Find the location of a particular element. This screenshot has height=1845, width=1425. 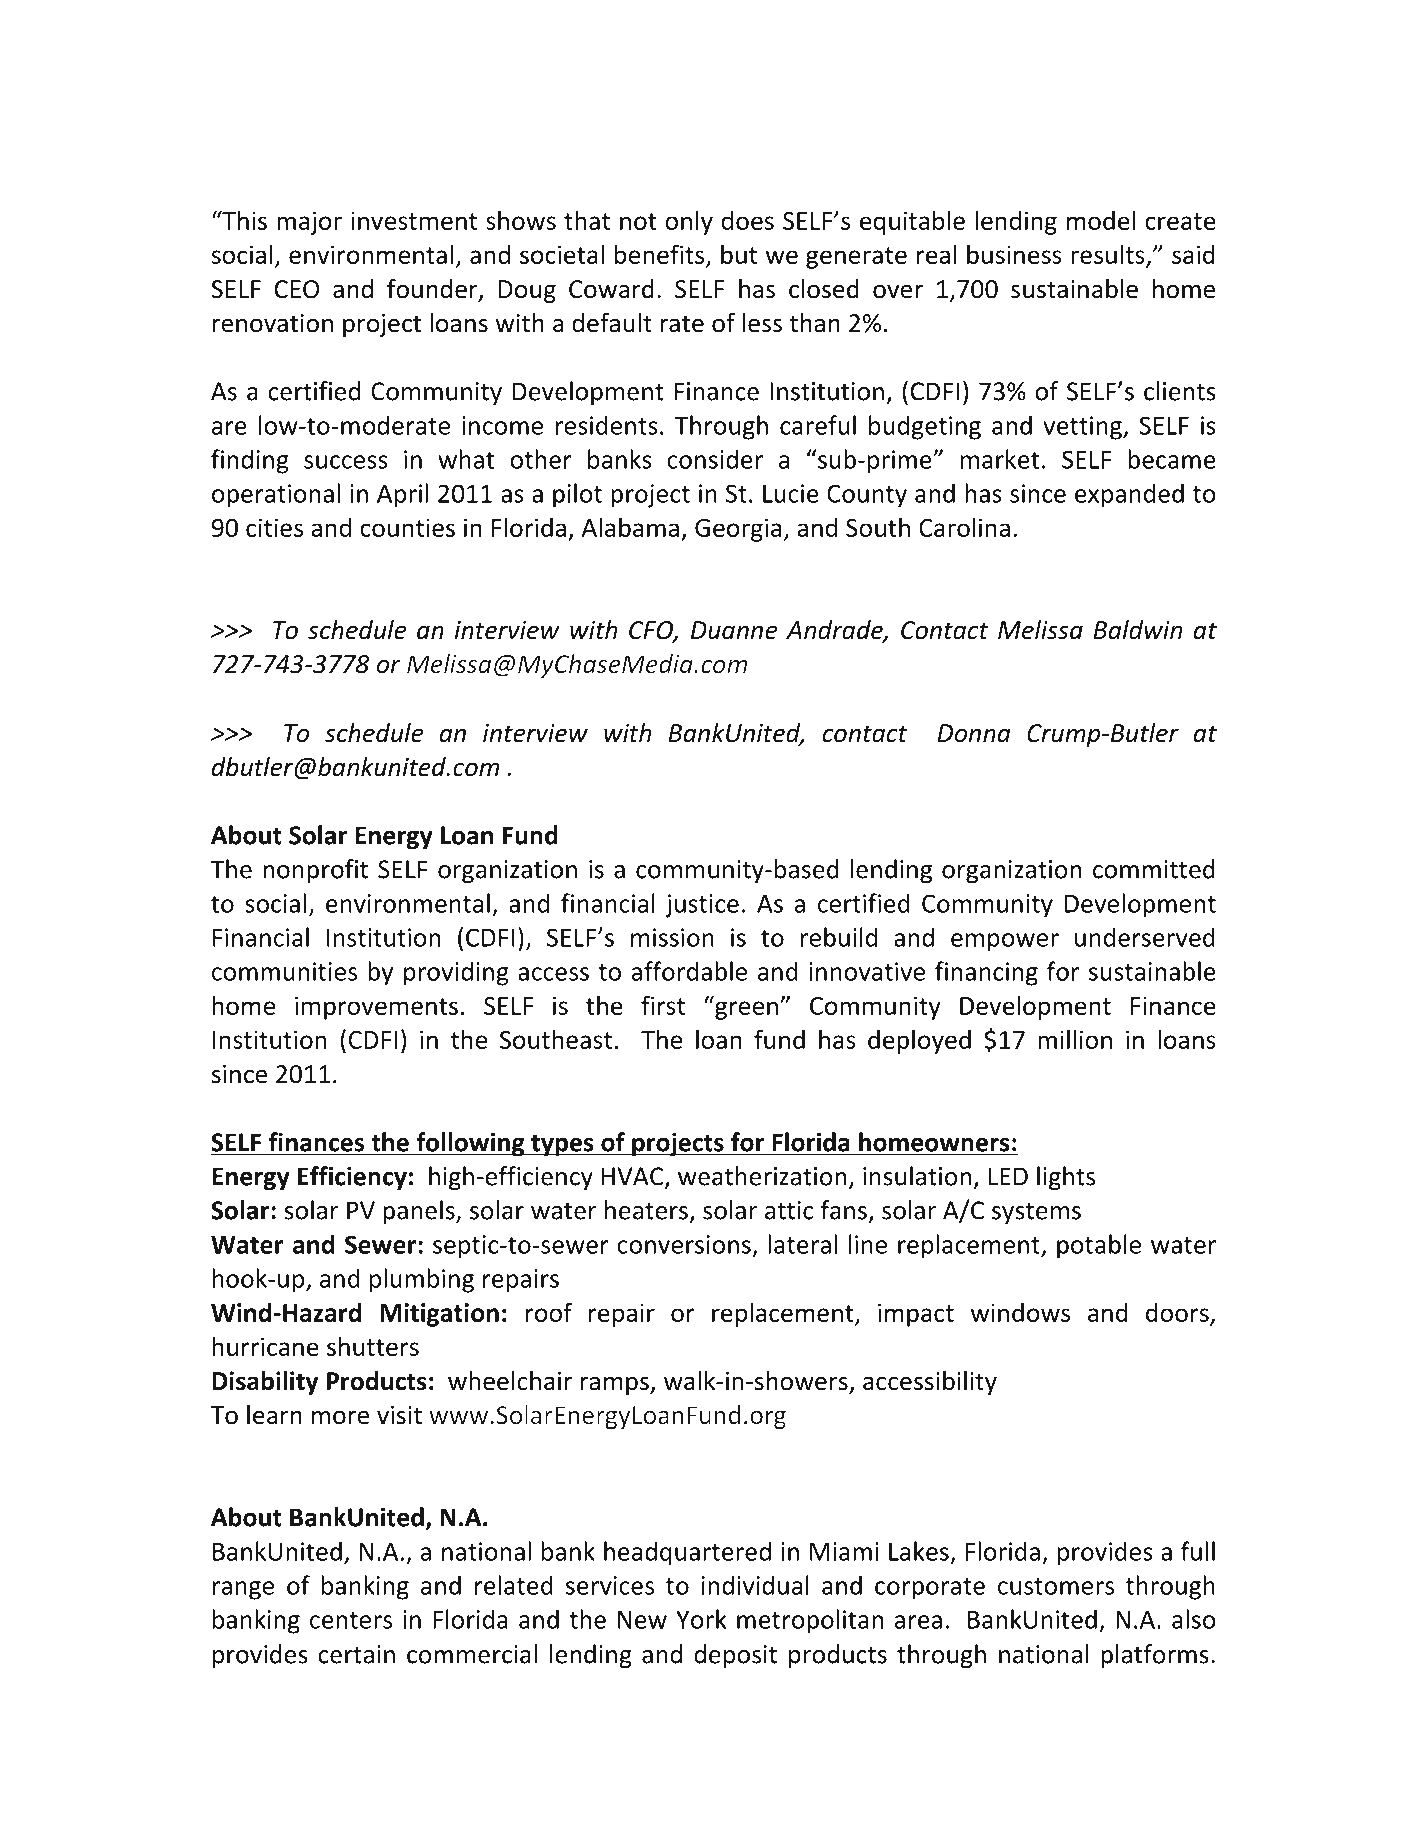

York is located at coordinates (701, 1619).
